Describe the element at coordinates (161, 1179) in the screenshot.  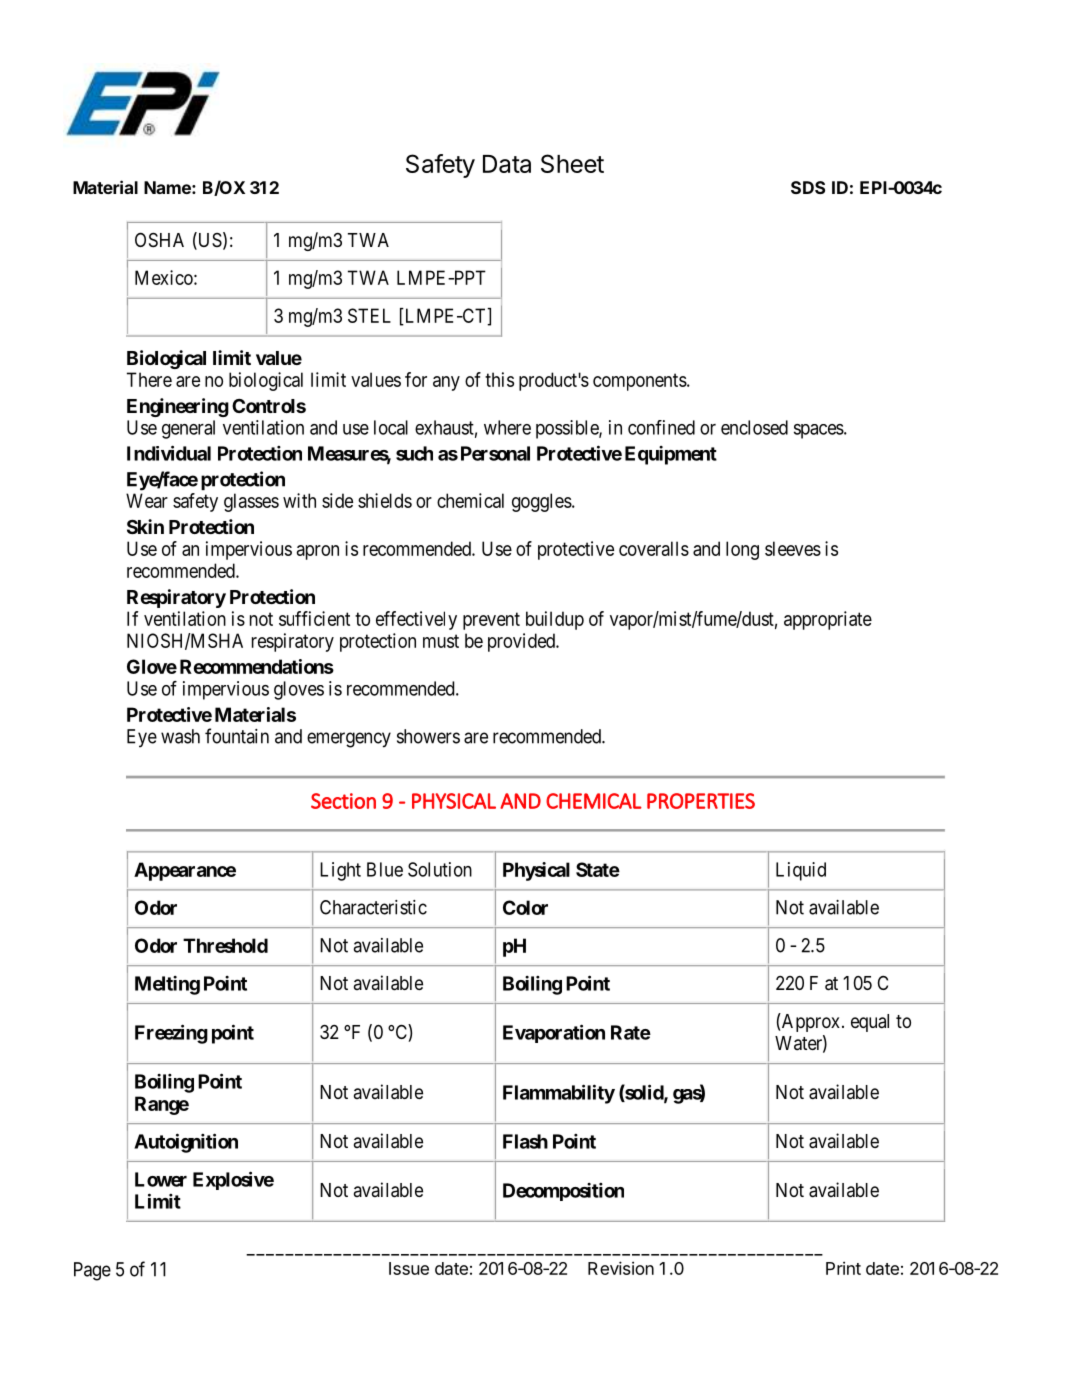
I see `Lower` at that location.
